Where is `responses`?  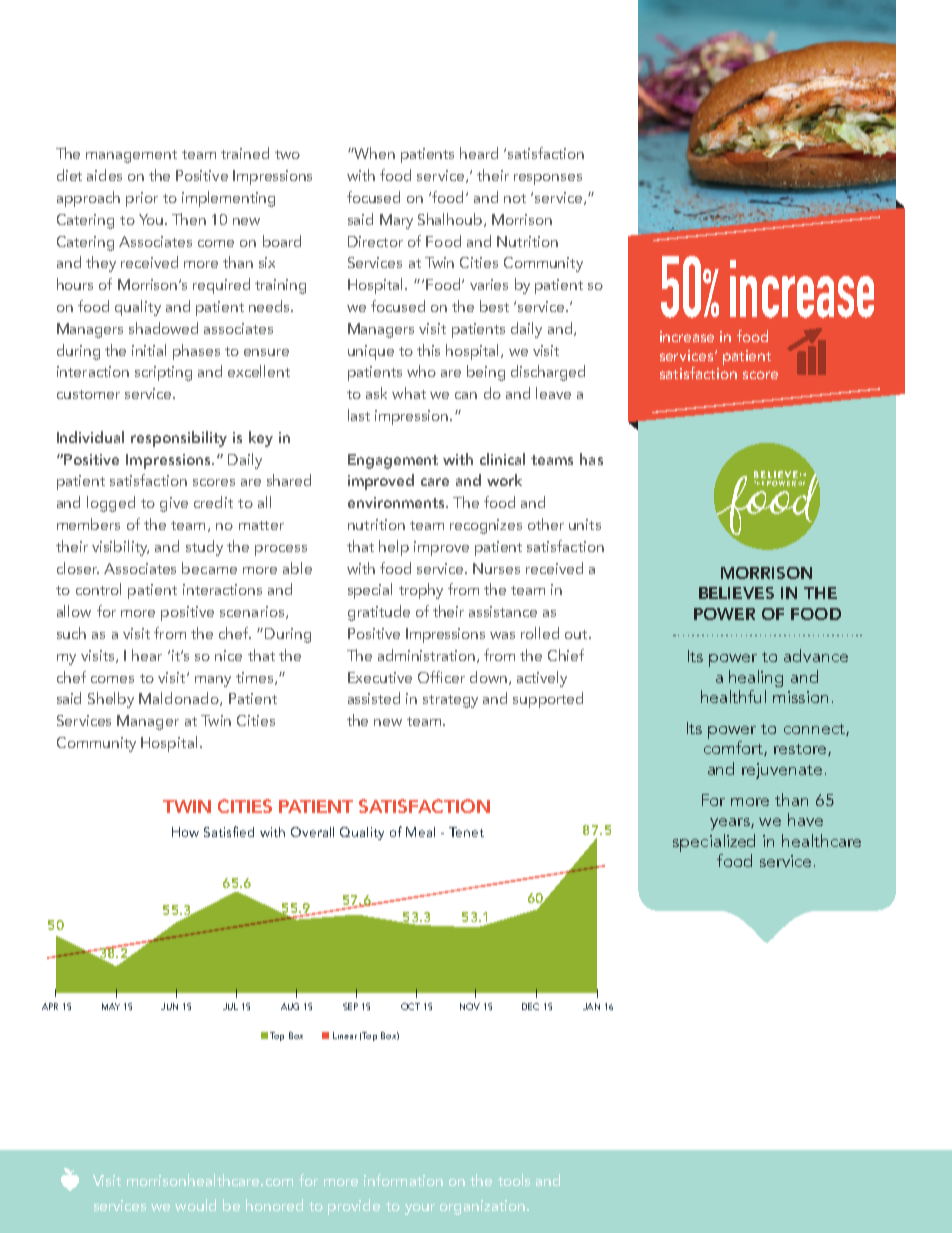
responses is located at coordinates (548, 179).
